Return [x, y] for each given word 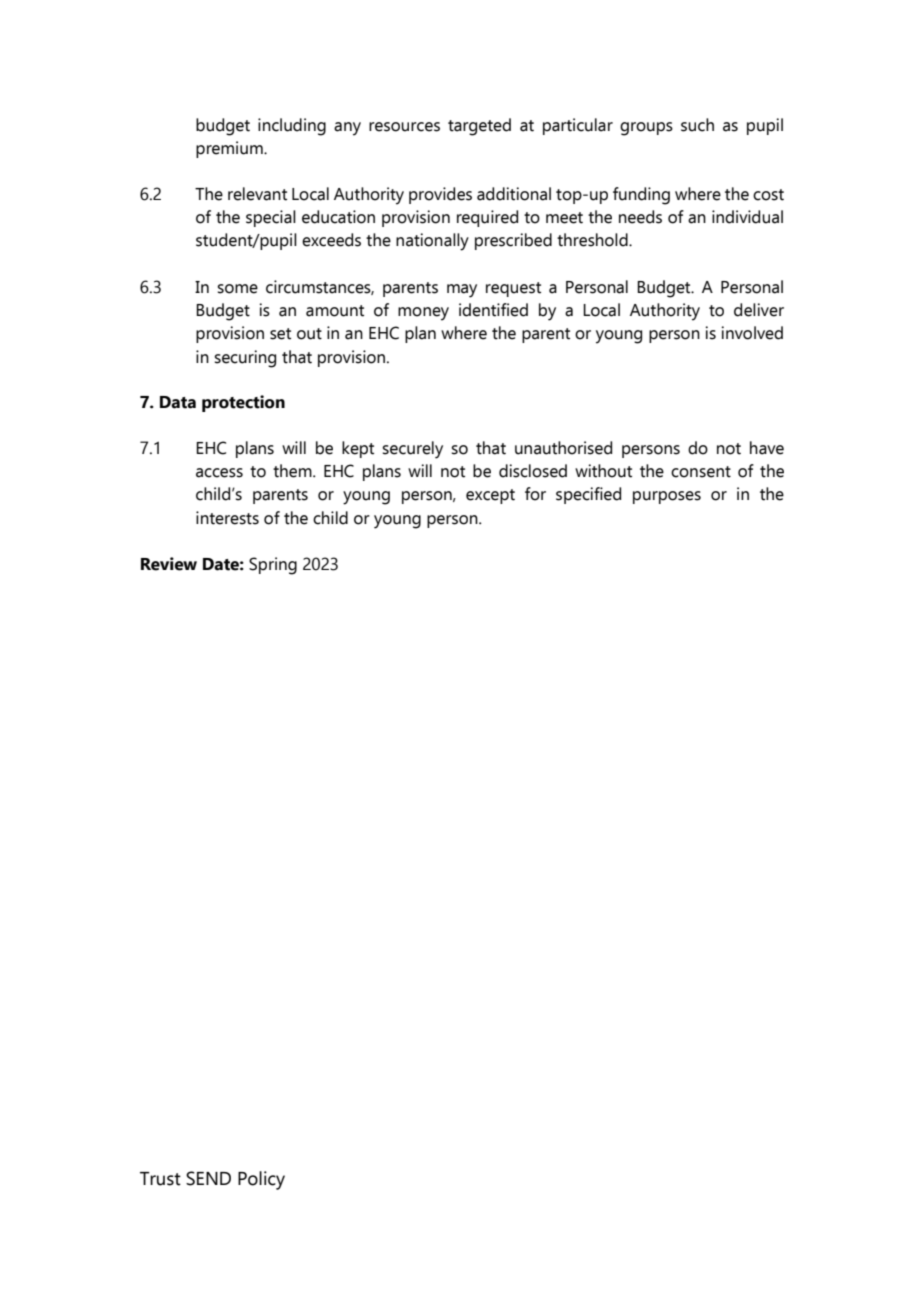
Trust [160, 1179]
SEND [208, 1178]
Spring [273, 566]
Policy [261, 1180]
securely [412, 450]
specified [588, 495]
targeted [479, 127]
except [490, 496]
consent [701, 472]
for [535, 494]
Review [169, 564]
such [697, 125]
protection [243, 403]
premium [230, 149]
